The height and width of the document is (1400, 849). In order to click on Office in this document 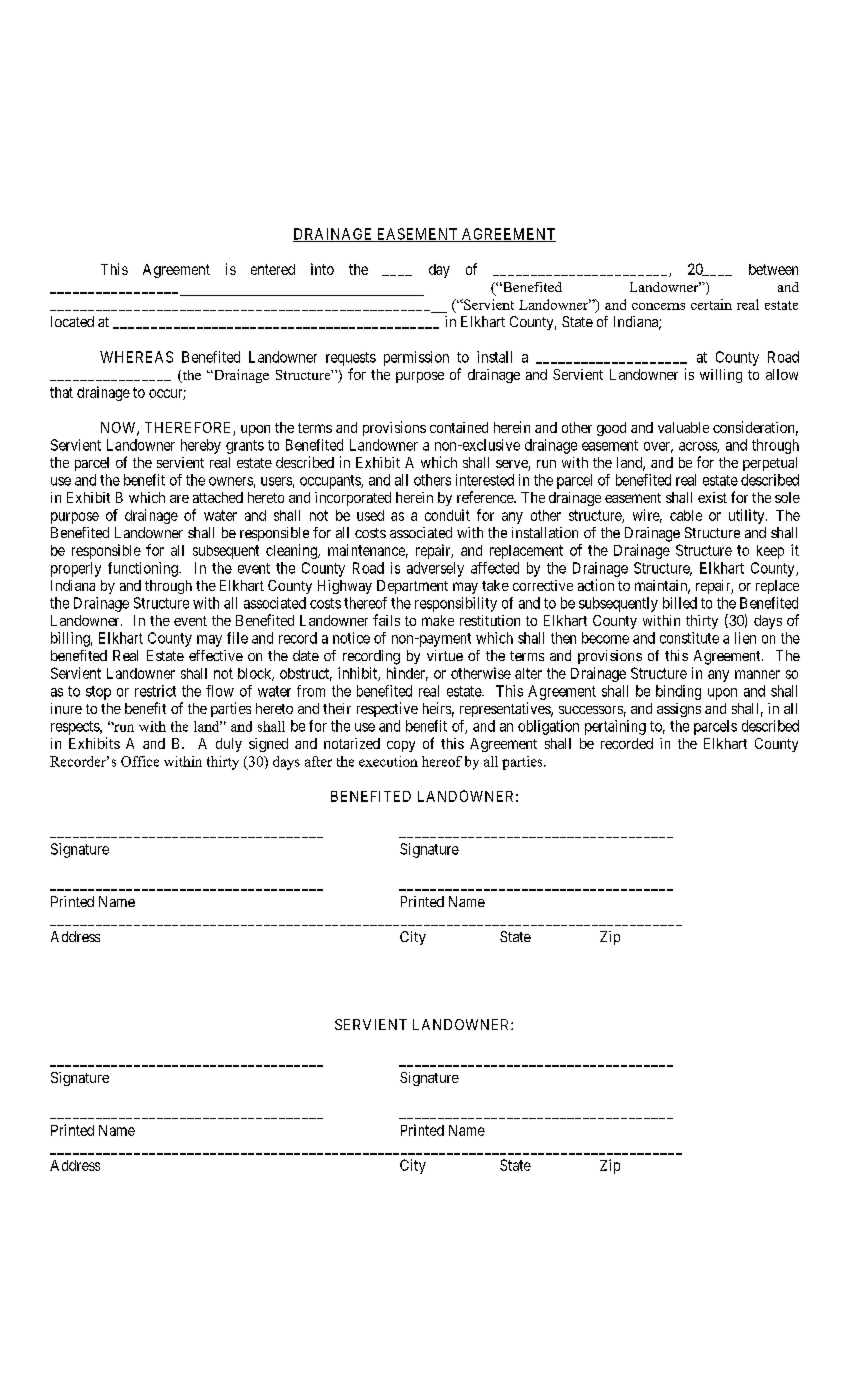, I will do `click(140, 761)`.
